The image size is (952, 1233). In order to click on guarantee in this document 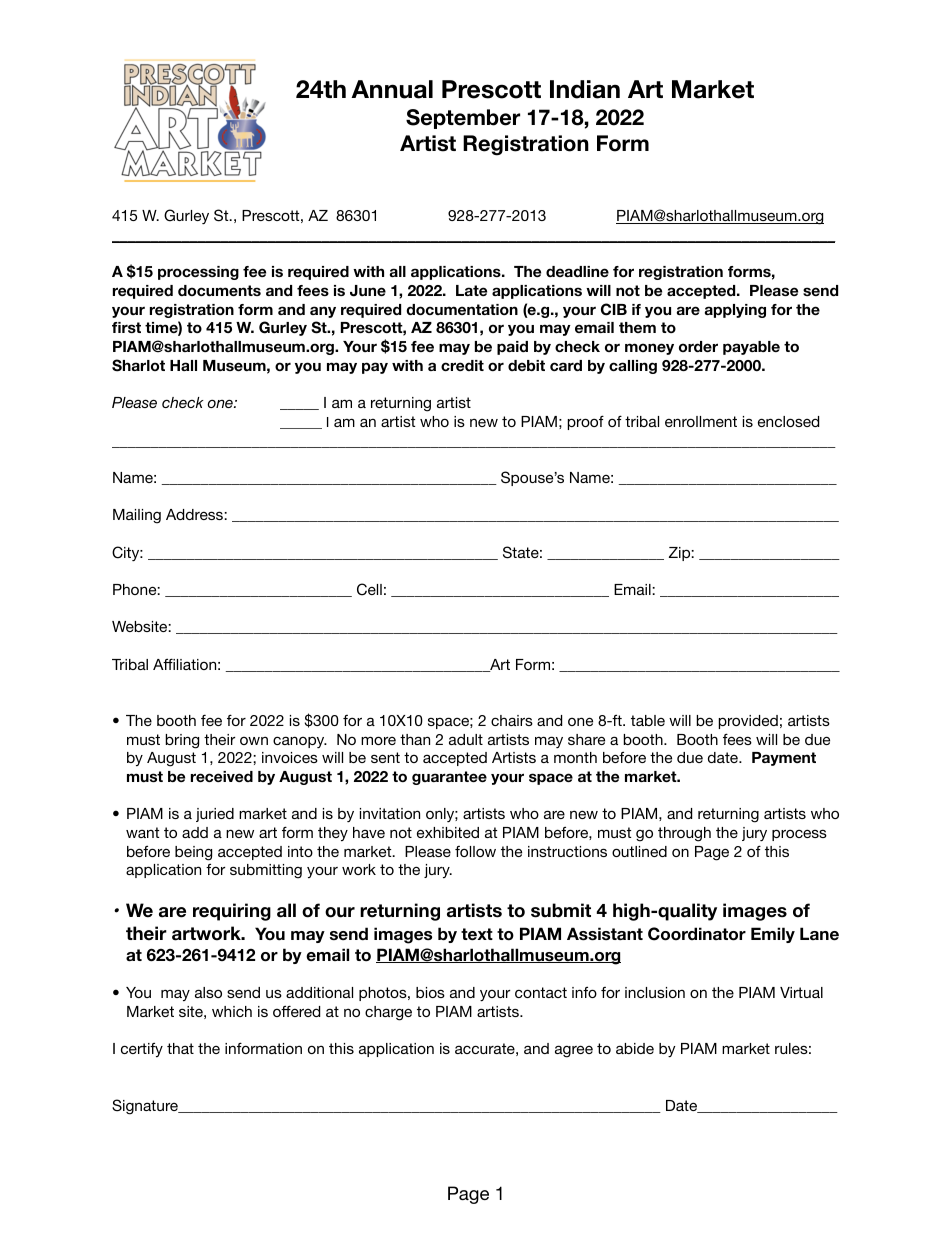, I will do `click(449, 778)`.
